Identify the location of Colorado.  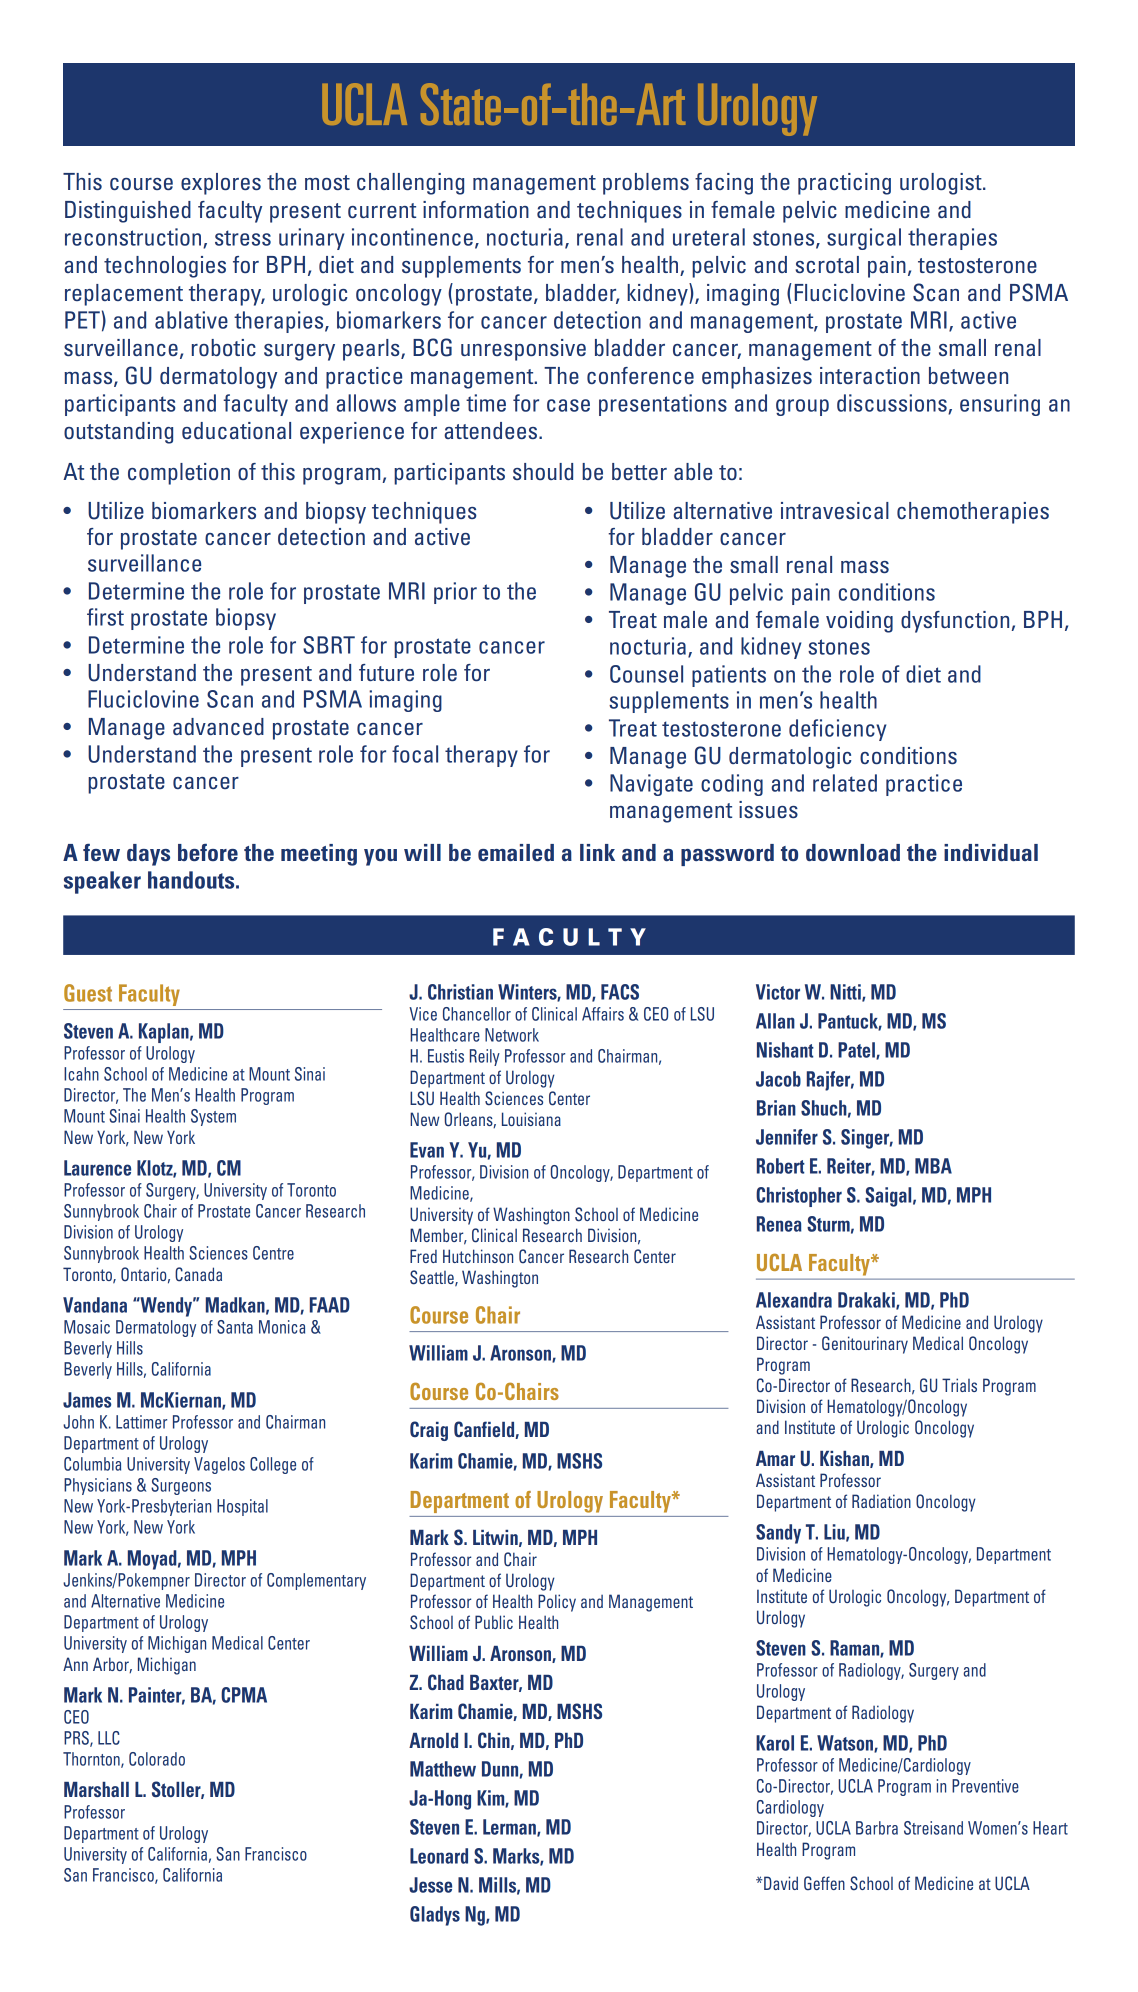
(157, 1759).
